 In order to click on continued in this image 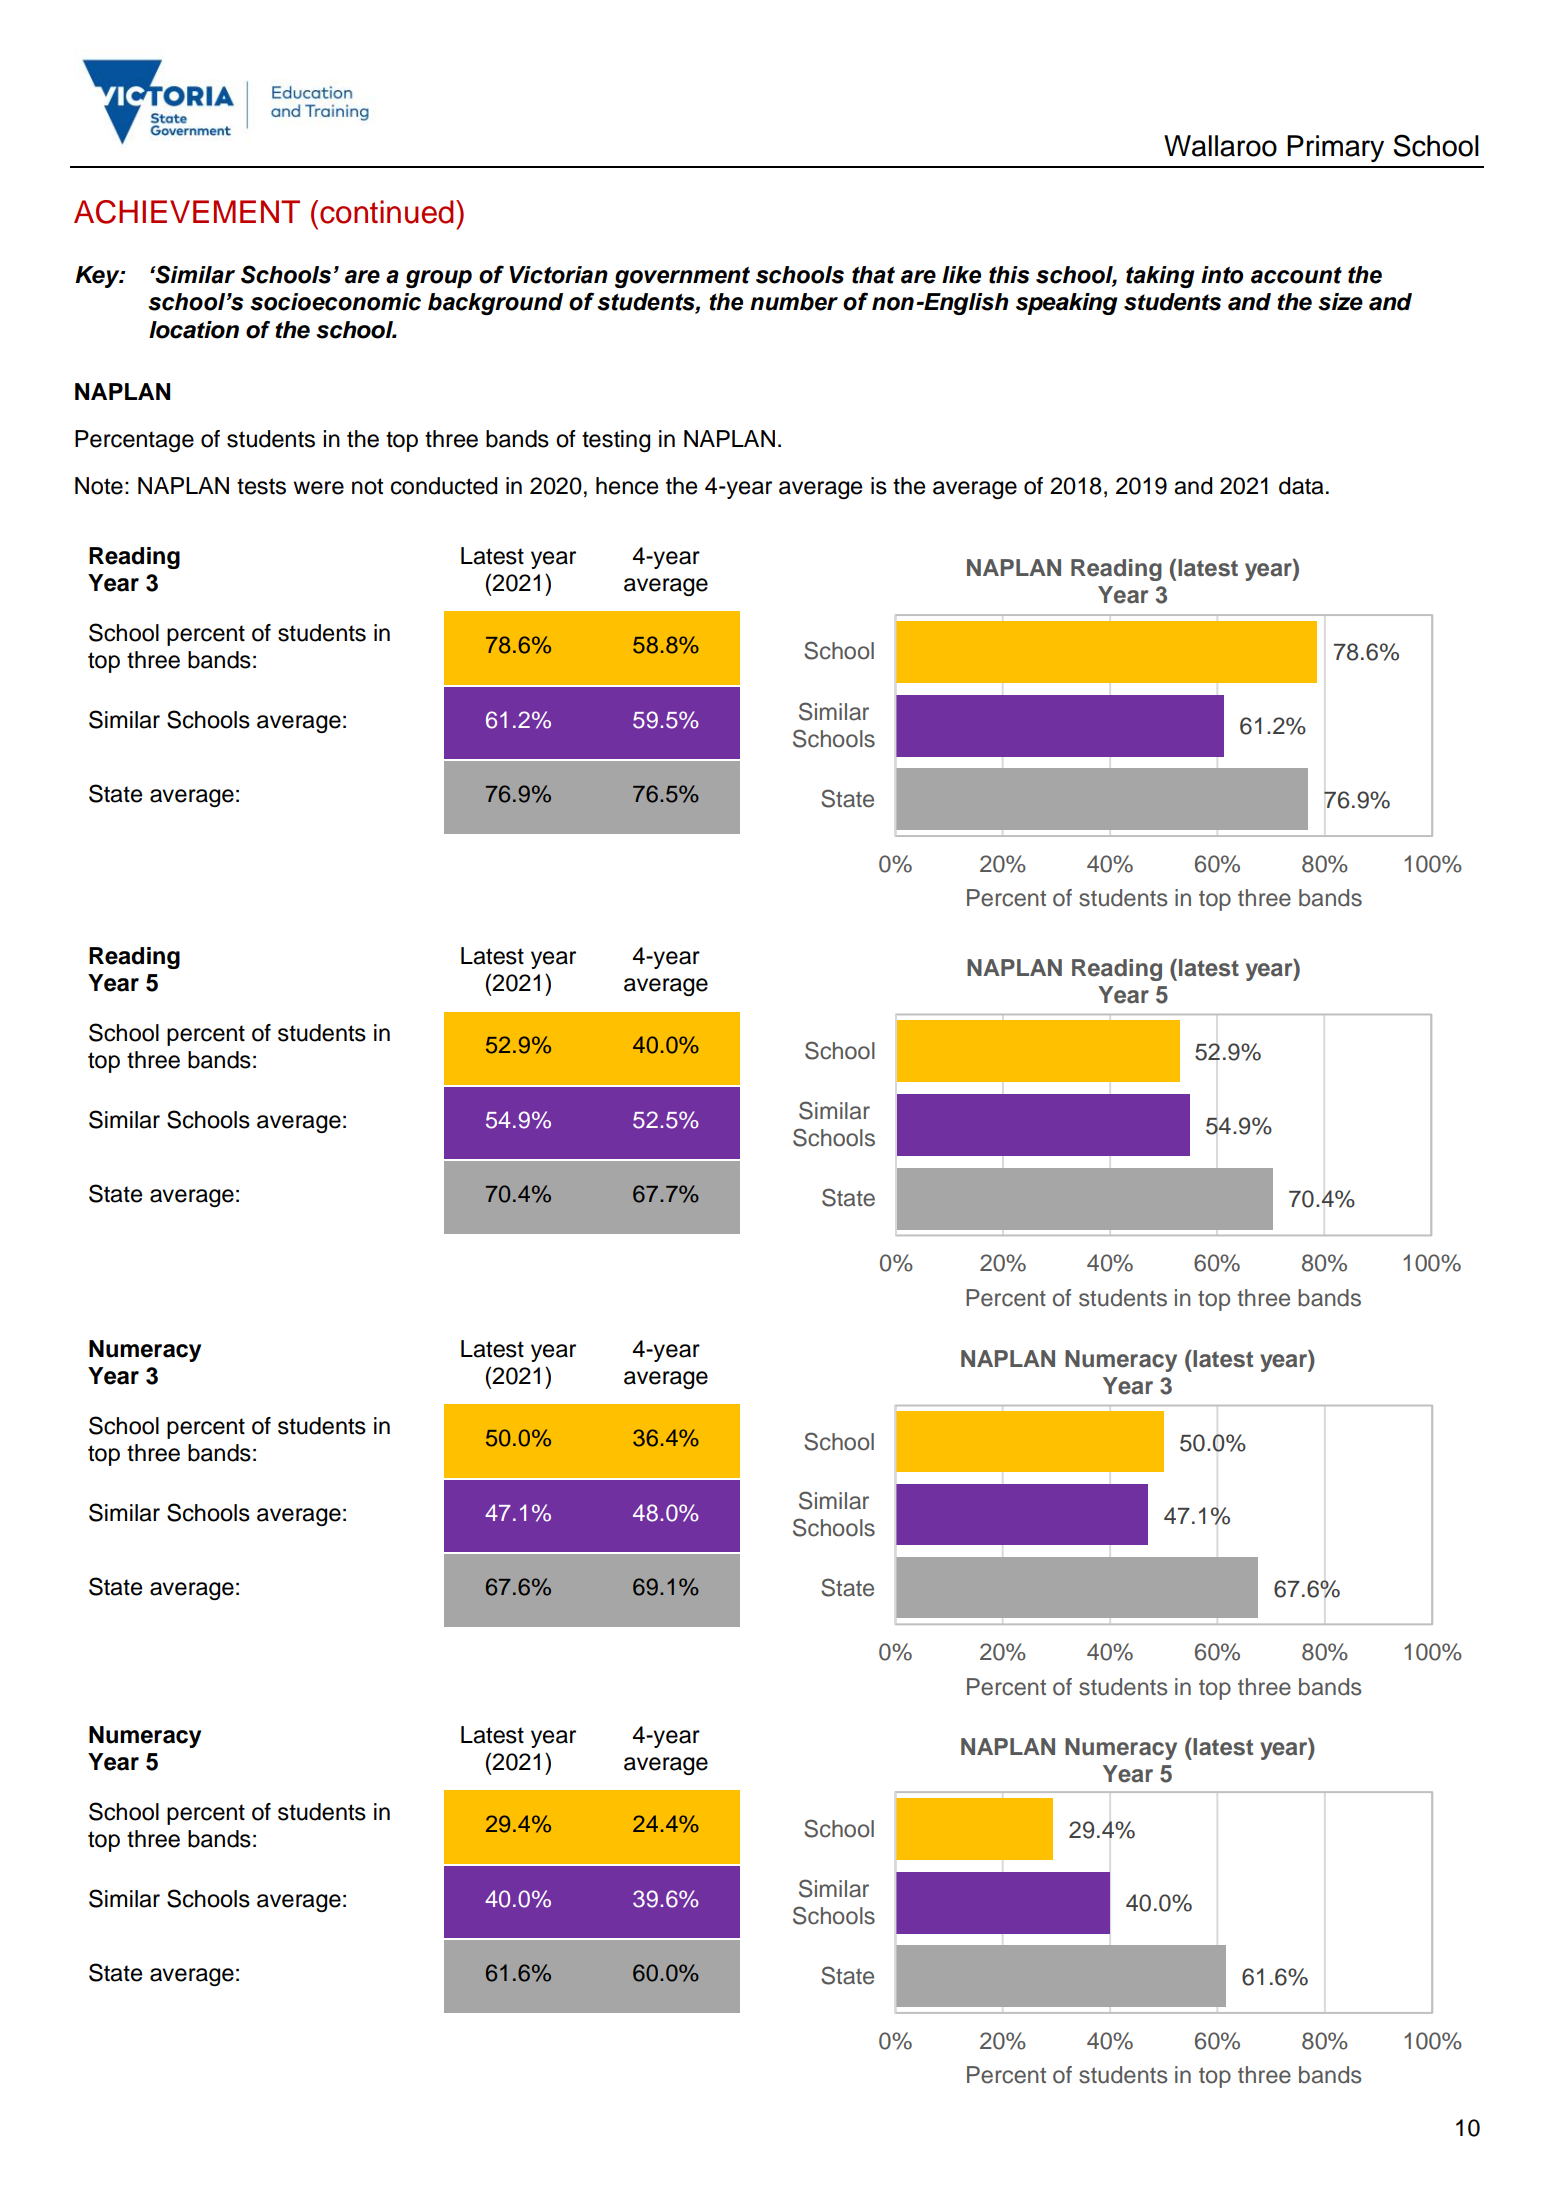, I will do `click(386, 212)`.
